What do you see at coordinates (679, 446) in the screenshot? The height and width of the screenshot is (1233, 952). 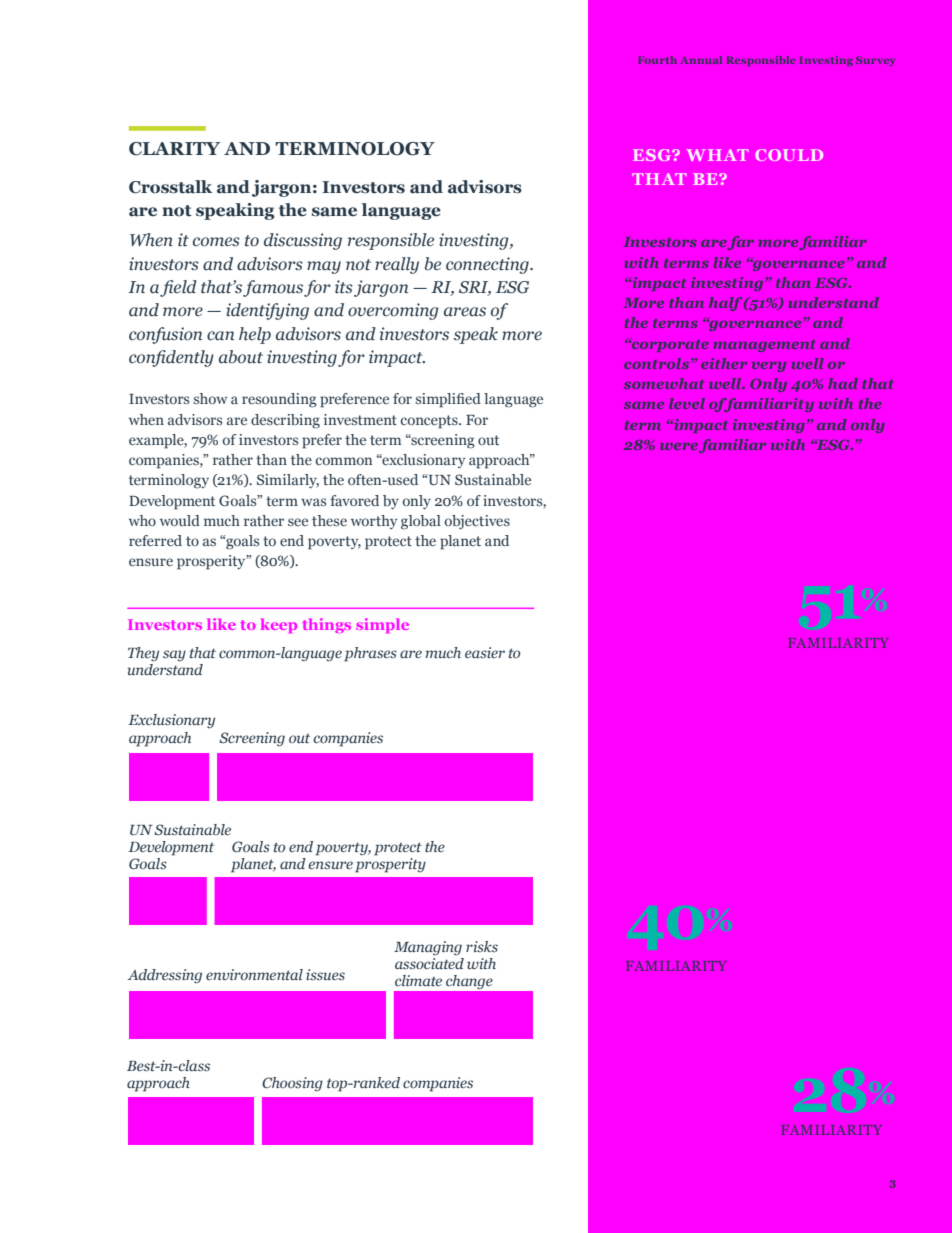 I see `were` at bounding box center [679, 446].
